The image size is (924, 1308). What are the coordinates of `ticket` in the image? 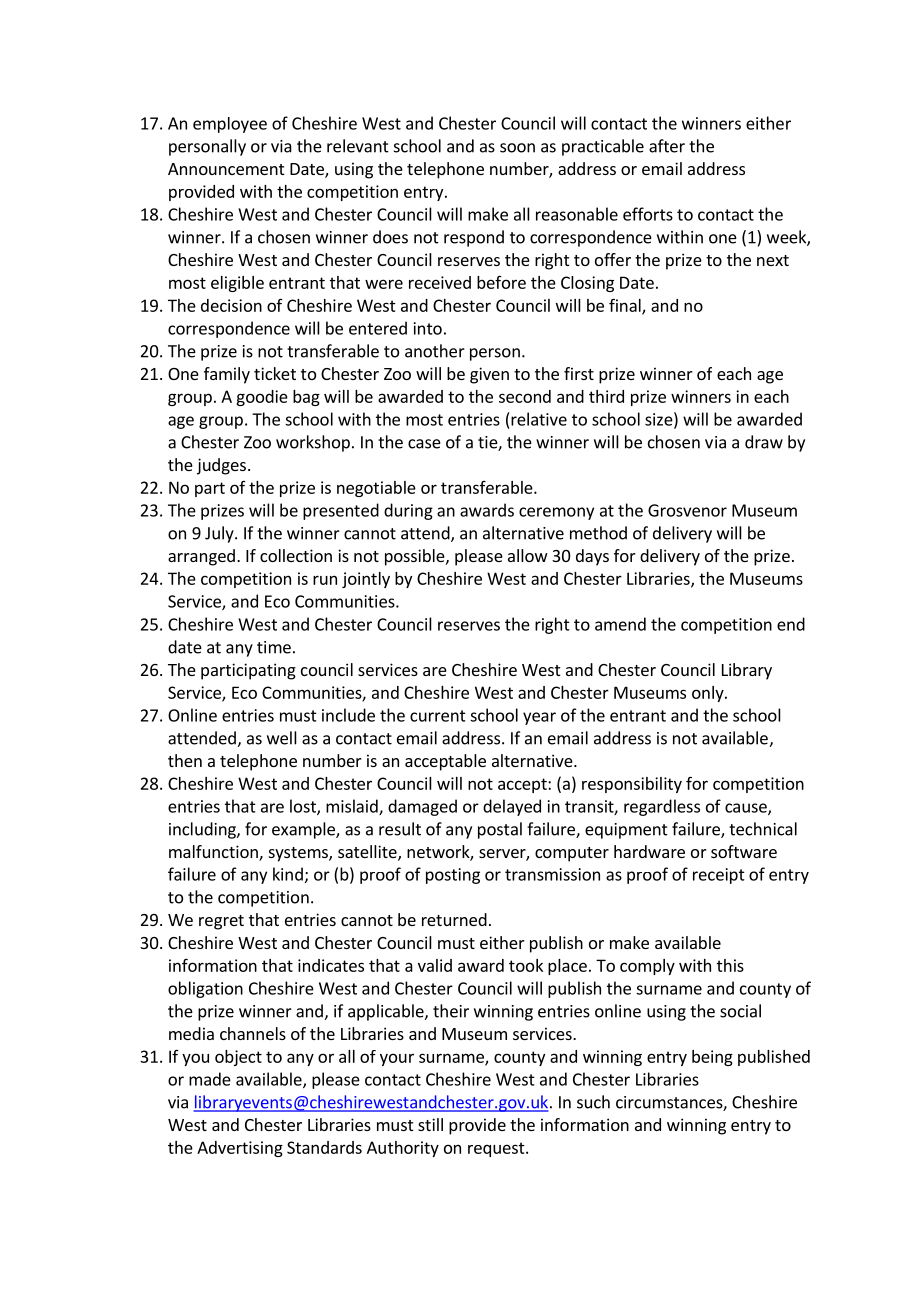 It's located at (275, 373).
